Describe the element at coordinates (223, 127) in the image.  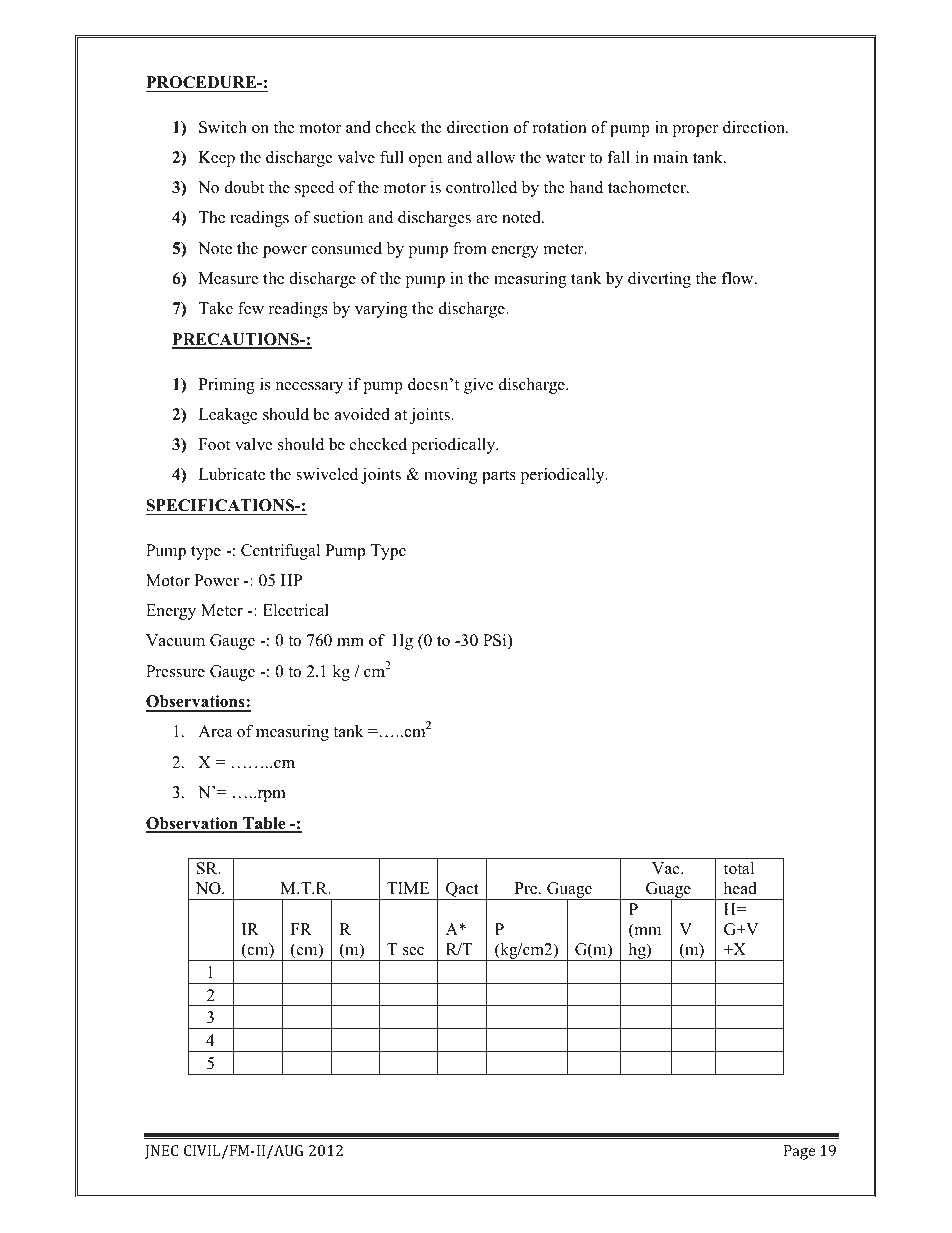
I see `Switch` at that location.
